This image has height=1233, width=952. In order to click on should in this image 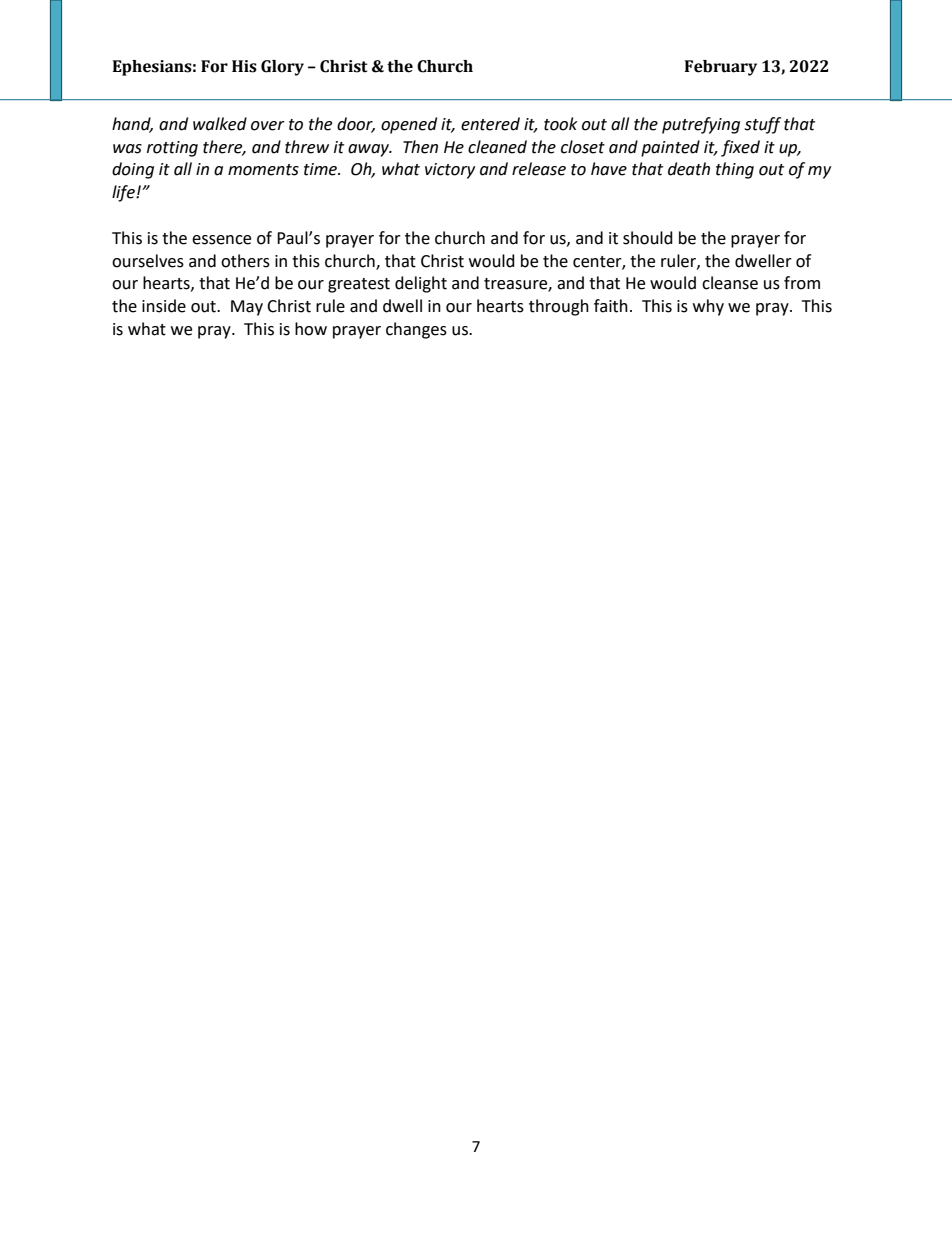, I will do `click(648, 238)`.
